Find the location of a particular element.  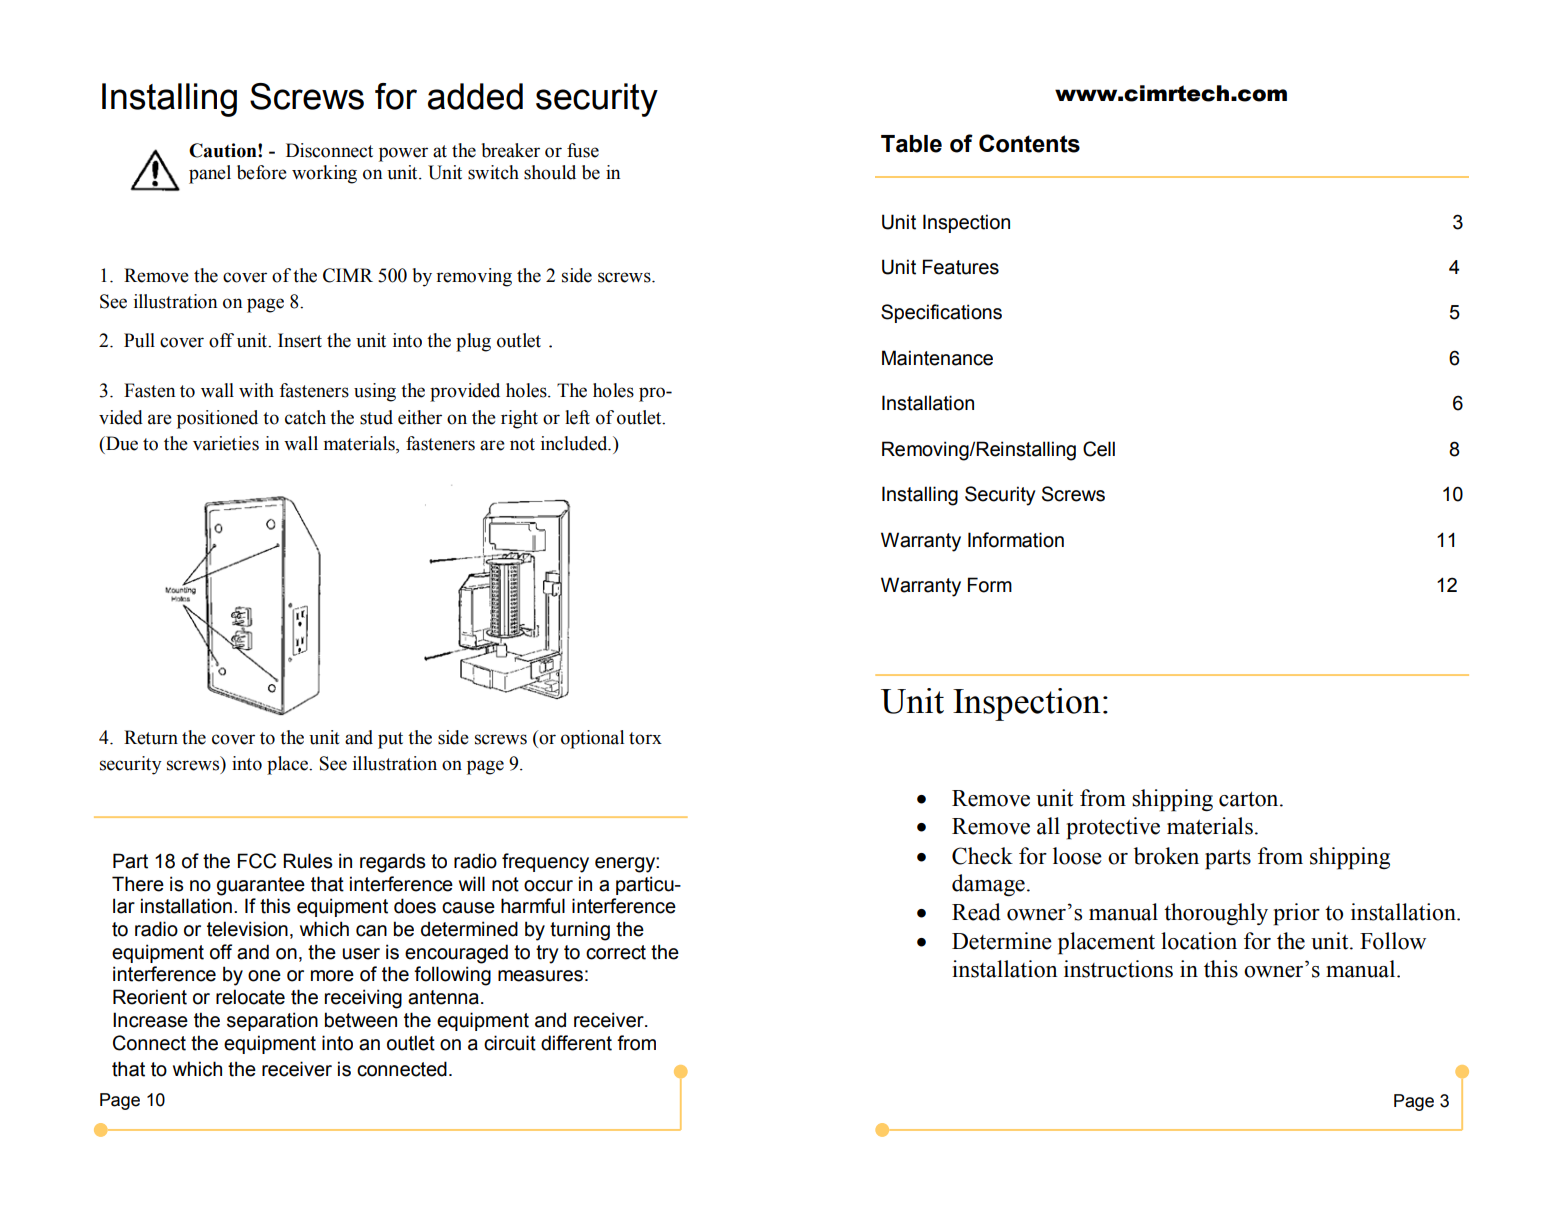

included is located at coordinates (575, 443).
